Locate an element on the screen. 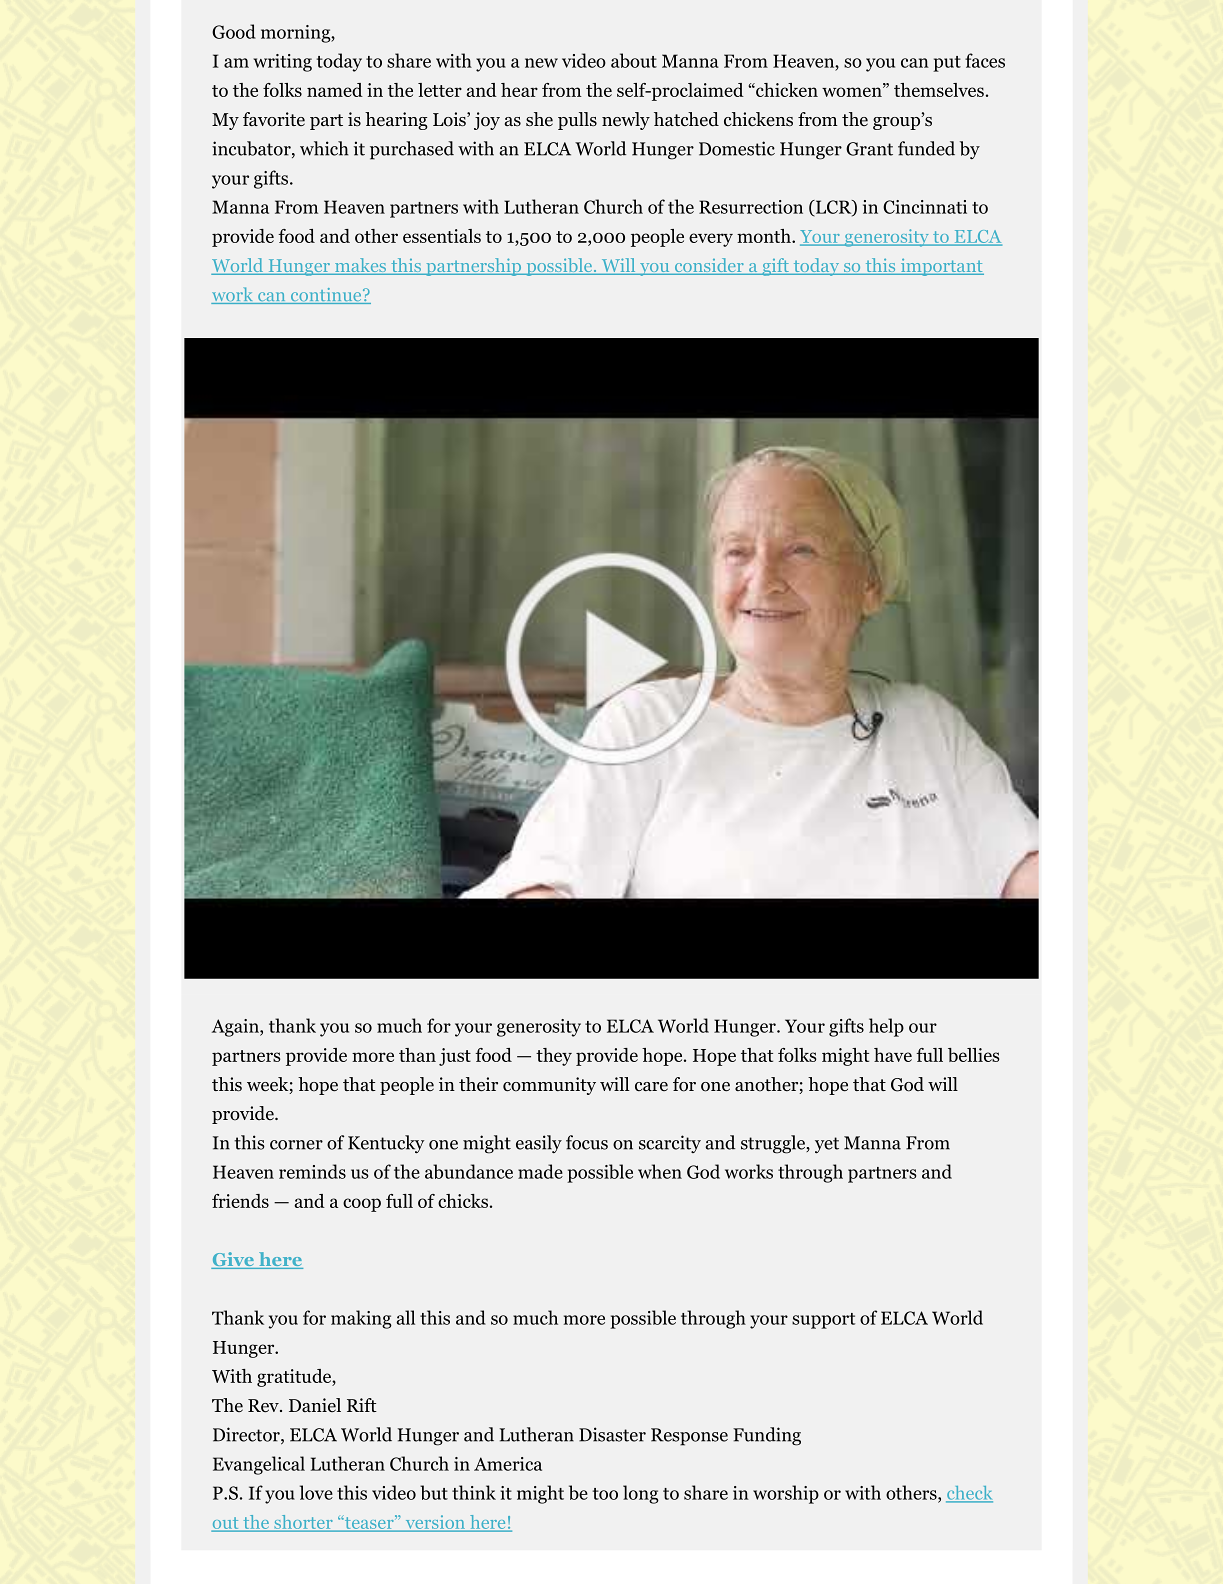 This screenshot has height=1584, width=1224. when is located at coordinates (660, 1171).
